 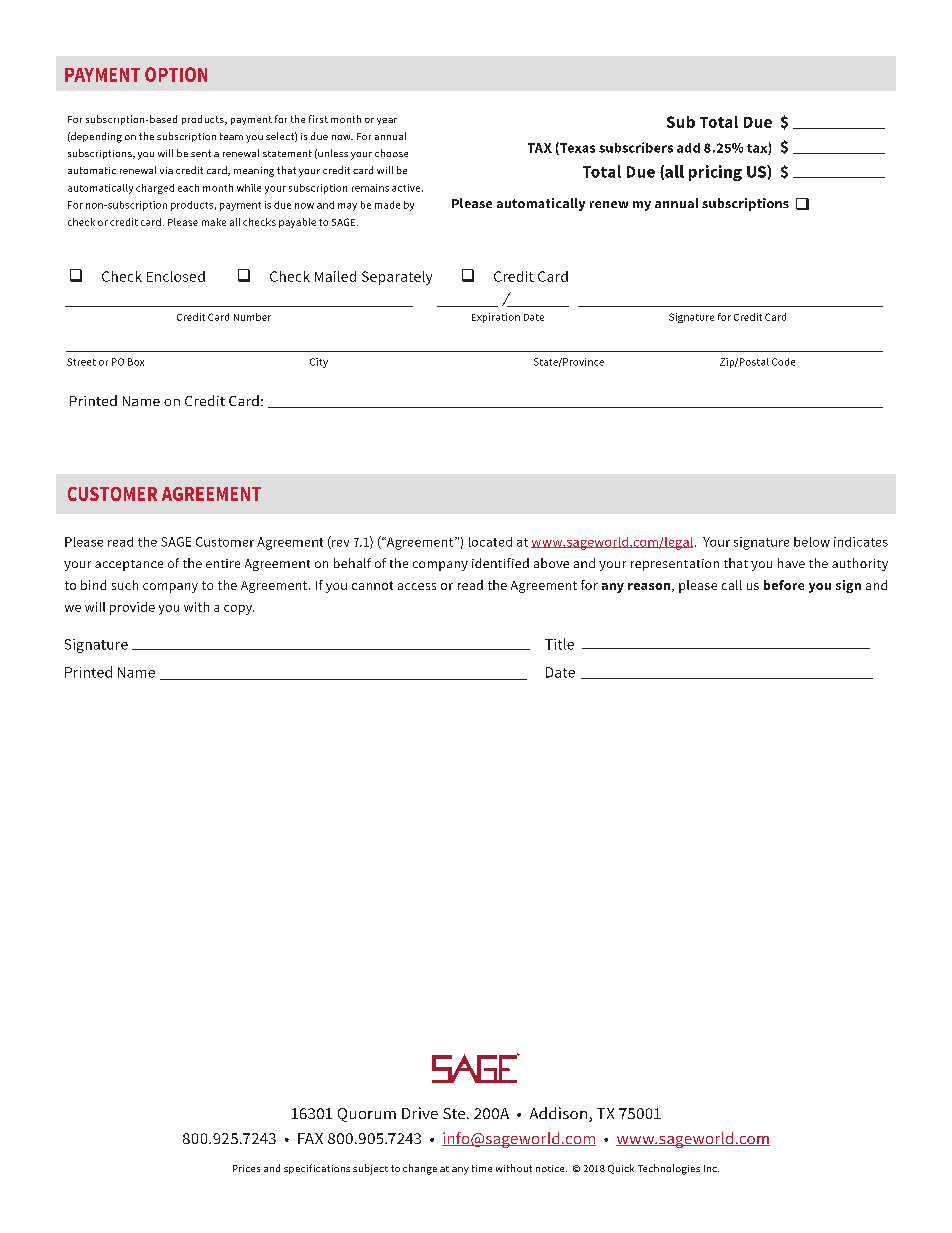 What do you see at coordinates (784, 585) in the page?
I see `before` at bounding box center [784, 585].
